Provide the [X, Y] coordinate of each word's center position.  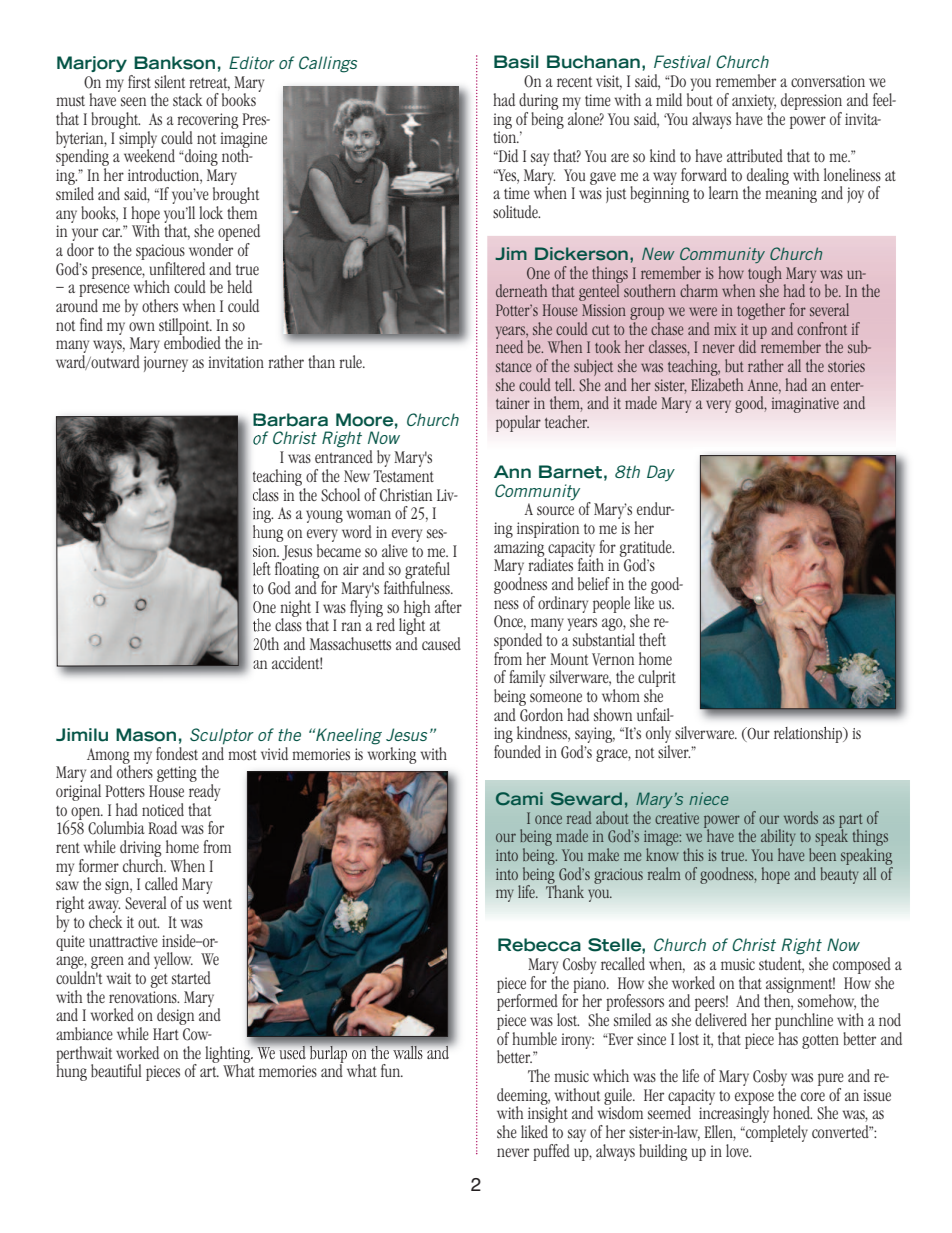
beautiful [116, 1070]
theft [652, 639]
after [448, 606]
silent [170, 81]
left [262, 569]
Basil [516, 62]
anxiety [754, 102]
